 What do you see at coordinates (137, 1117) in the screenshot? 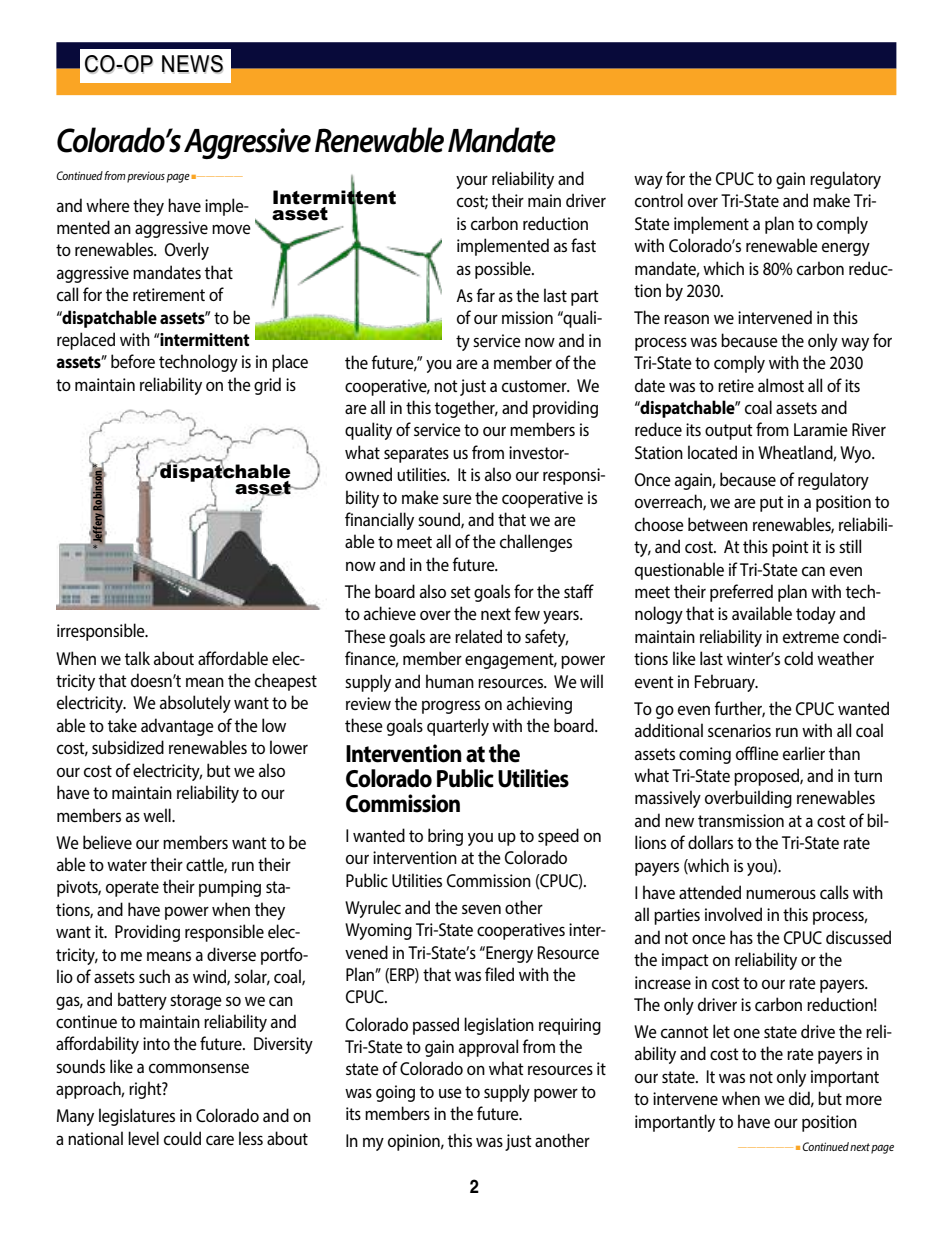
I see `legislatures` at bounding box center [137, 1117].
